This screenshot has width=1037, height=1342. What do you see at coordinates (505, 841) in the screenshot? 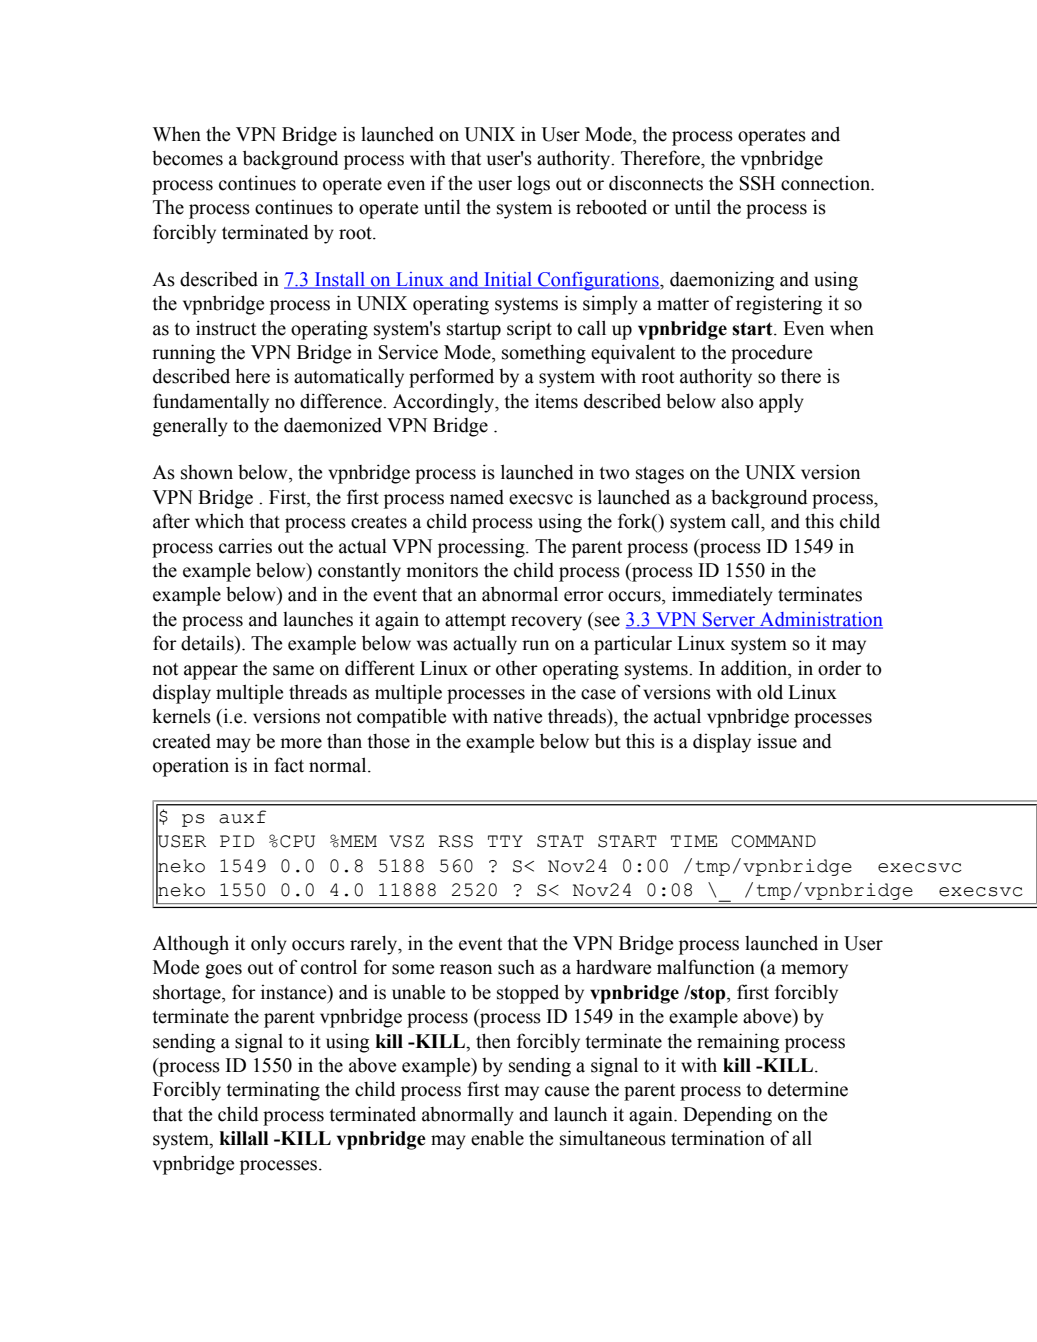
I see `TTY` at bounding box center [505, 841].
